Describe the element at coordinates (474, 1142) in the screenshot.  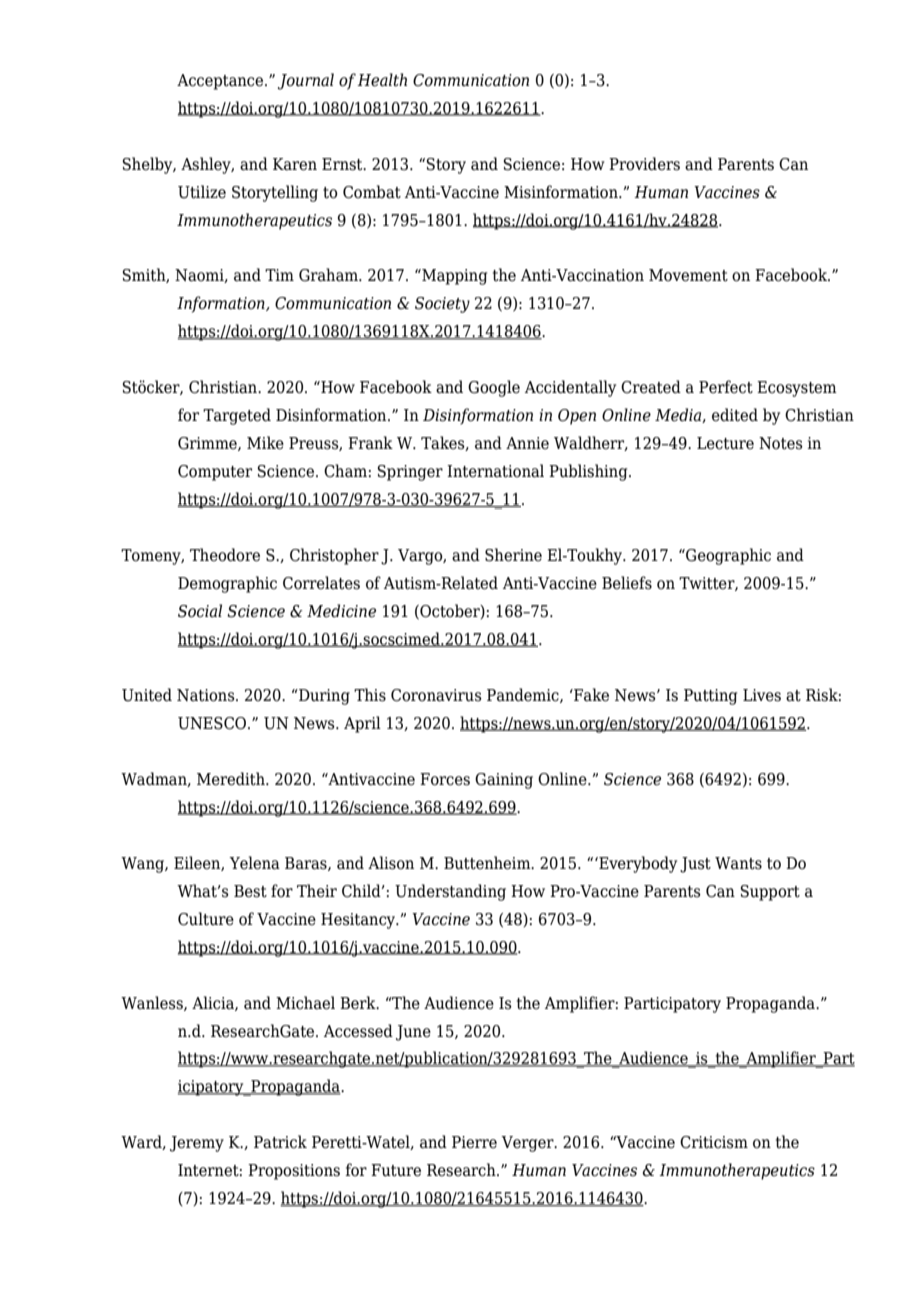
I see `Pierre` at that location.
